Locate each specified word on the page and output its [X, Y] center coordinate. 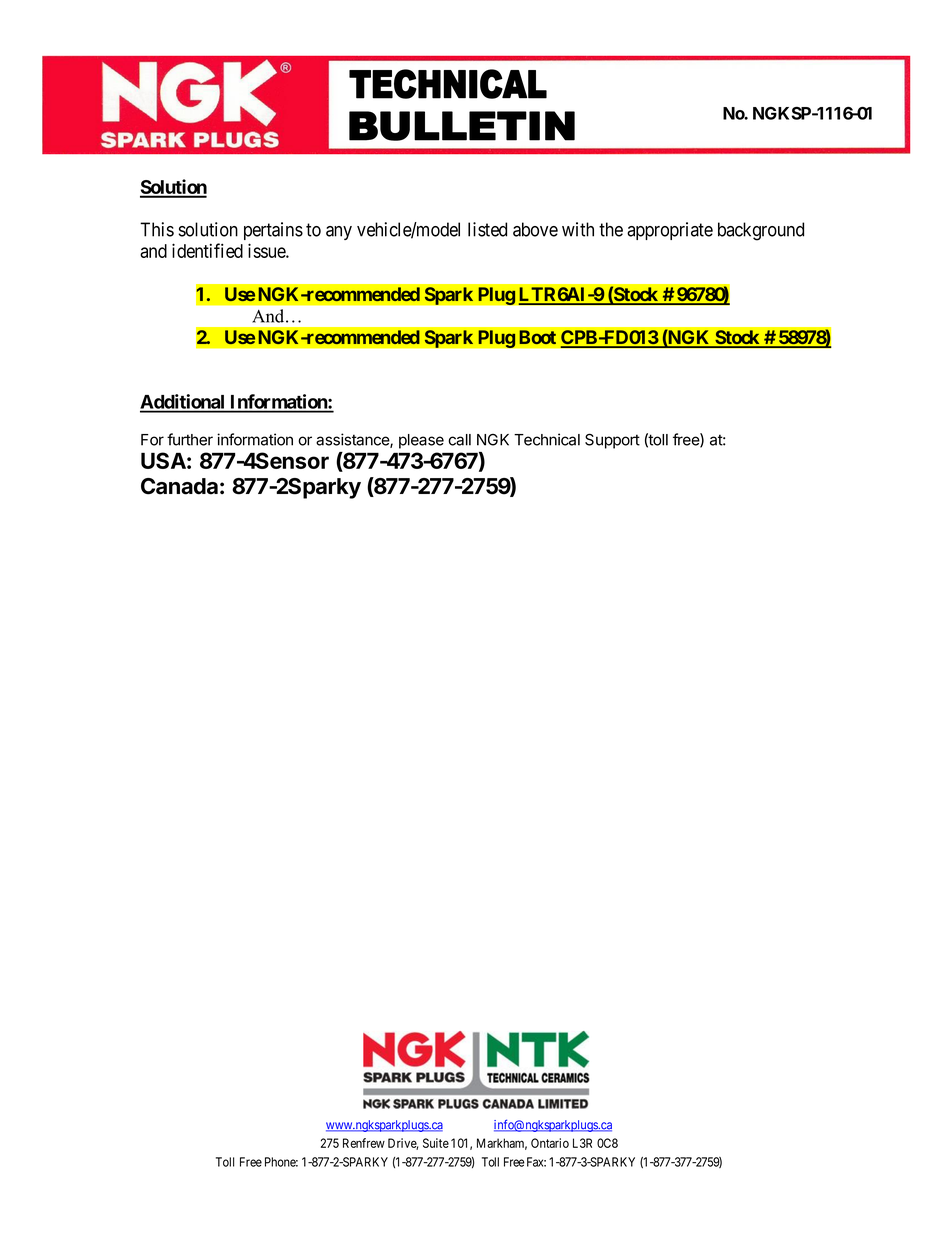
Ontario [550, 1143]
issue [267, 250]
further [190, 439]
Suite [436, 1143]
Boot [537, 337]
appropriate [670, 231]
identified [207, 250]
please [421, 441]
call [459, 440]
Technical [547, 439]
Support [612, 441]
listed [487, 229]
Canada [179, 486]
